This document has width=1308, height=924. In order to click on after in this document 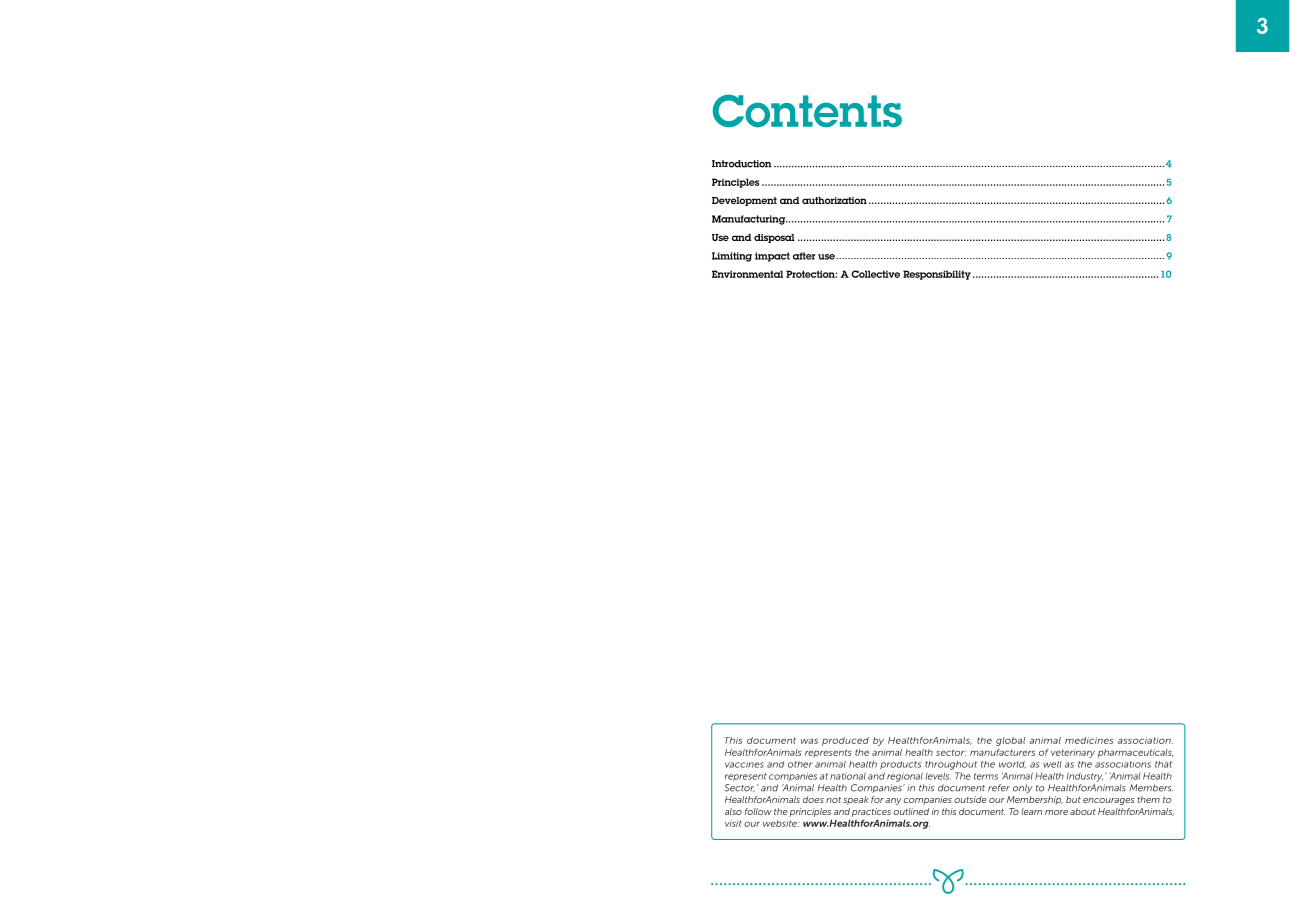, I will do `click(804, 256)`.
